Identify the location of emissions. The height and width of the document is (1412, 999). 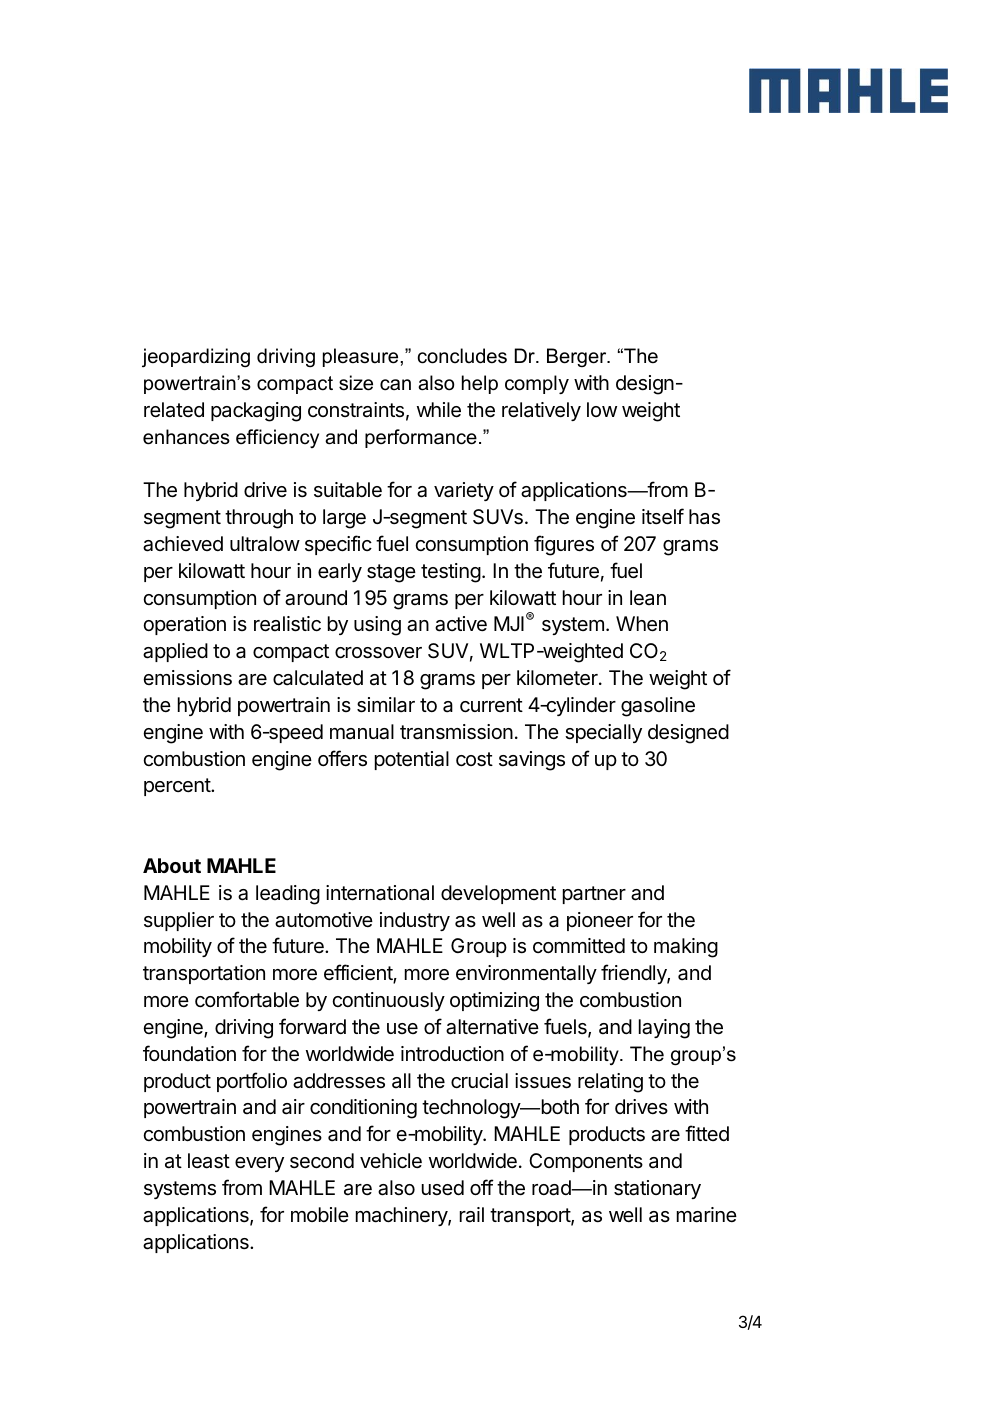
(187, 678).
